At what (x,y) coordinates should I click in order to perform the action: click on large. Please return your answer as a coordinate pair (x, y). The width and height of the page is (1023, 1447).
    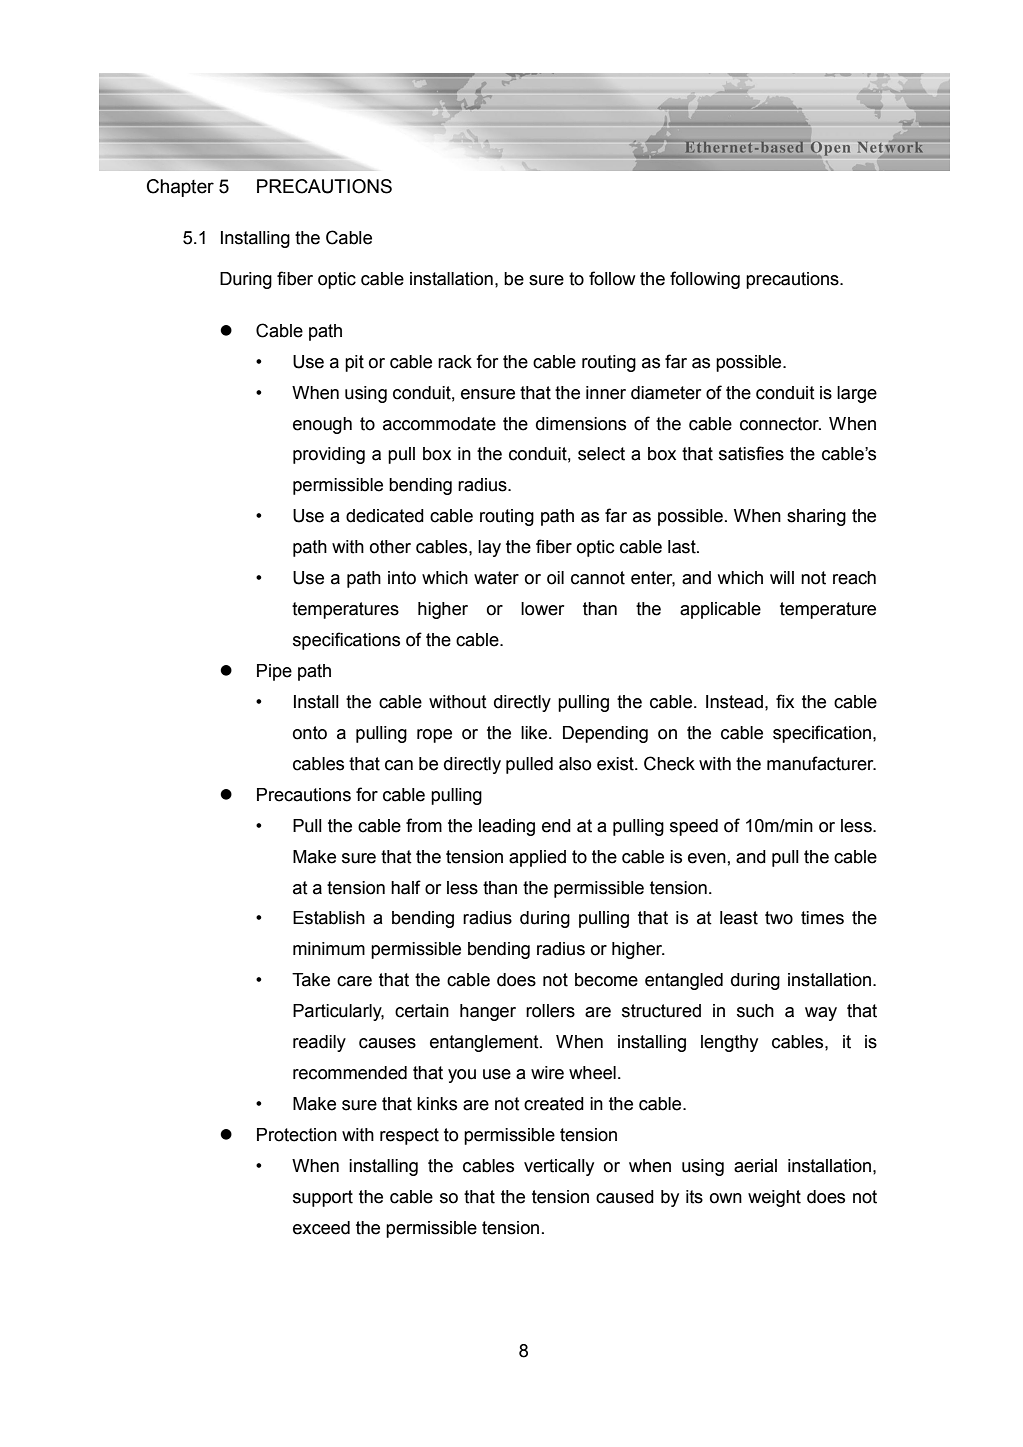
    Looking at the image, I should click on (857, 394).
